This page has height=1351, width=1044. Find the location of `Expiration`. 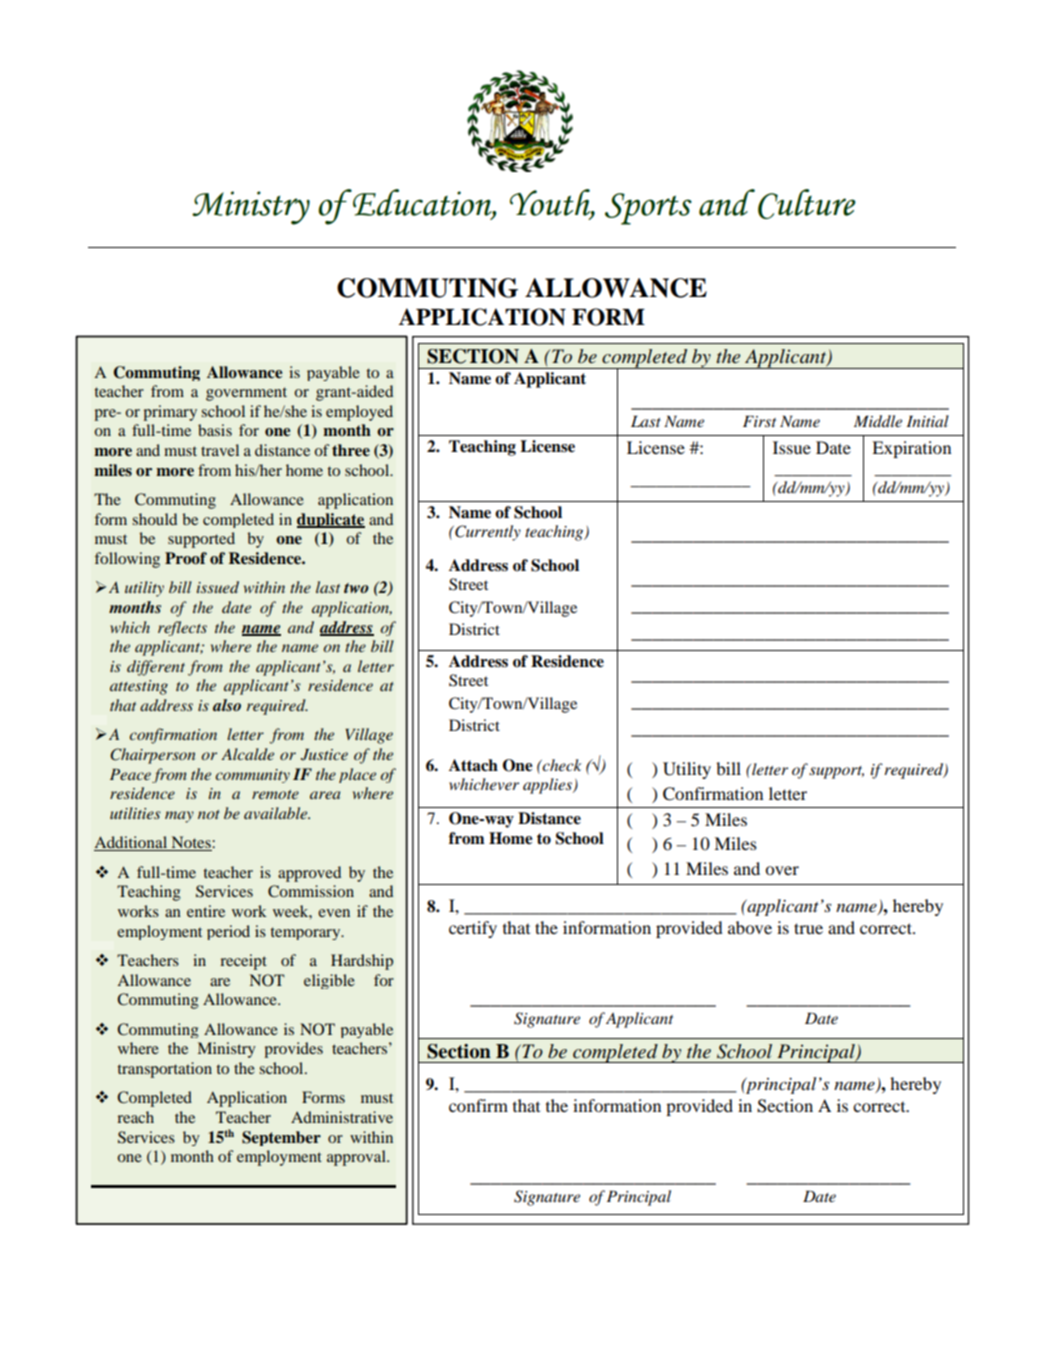

Expiration is located at coordinates (911, 449).
